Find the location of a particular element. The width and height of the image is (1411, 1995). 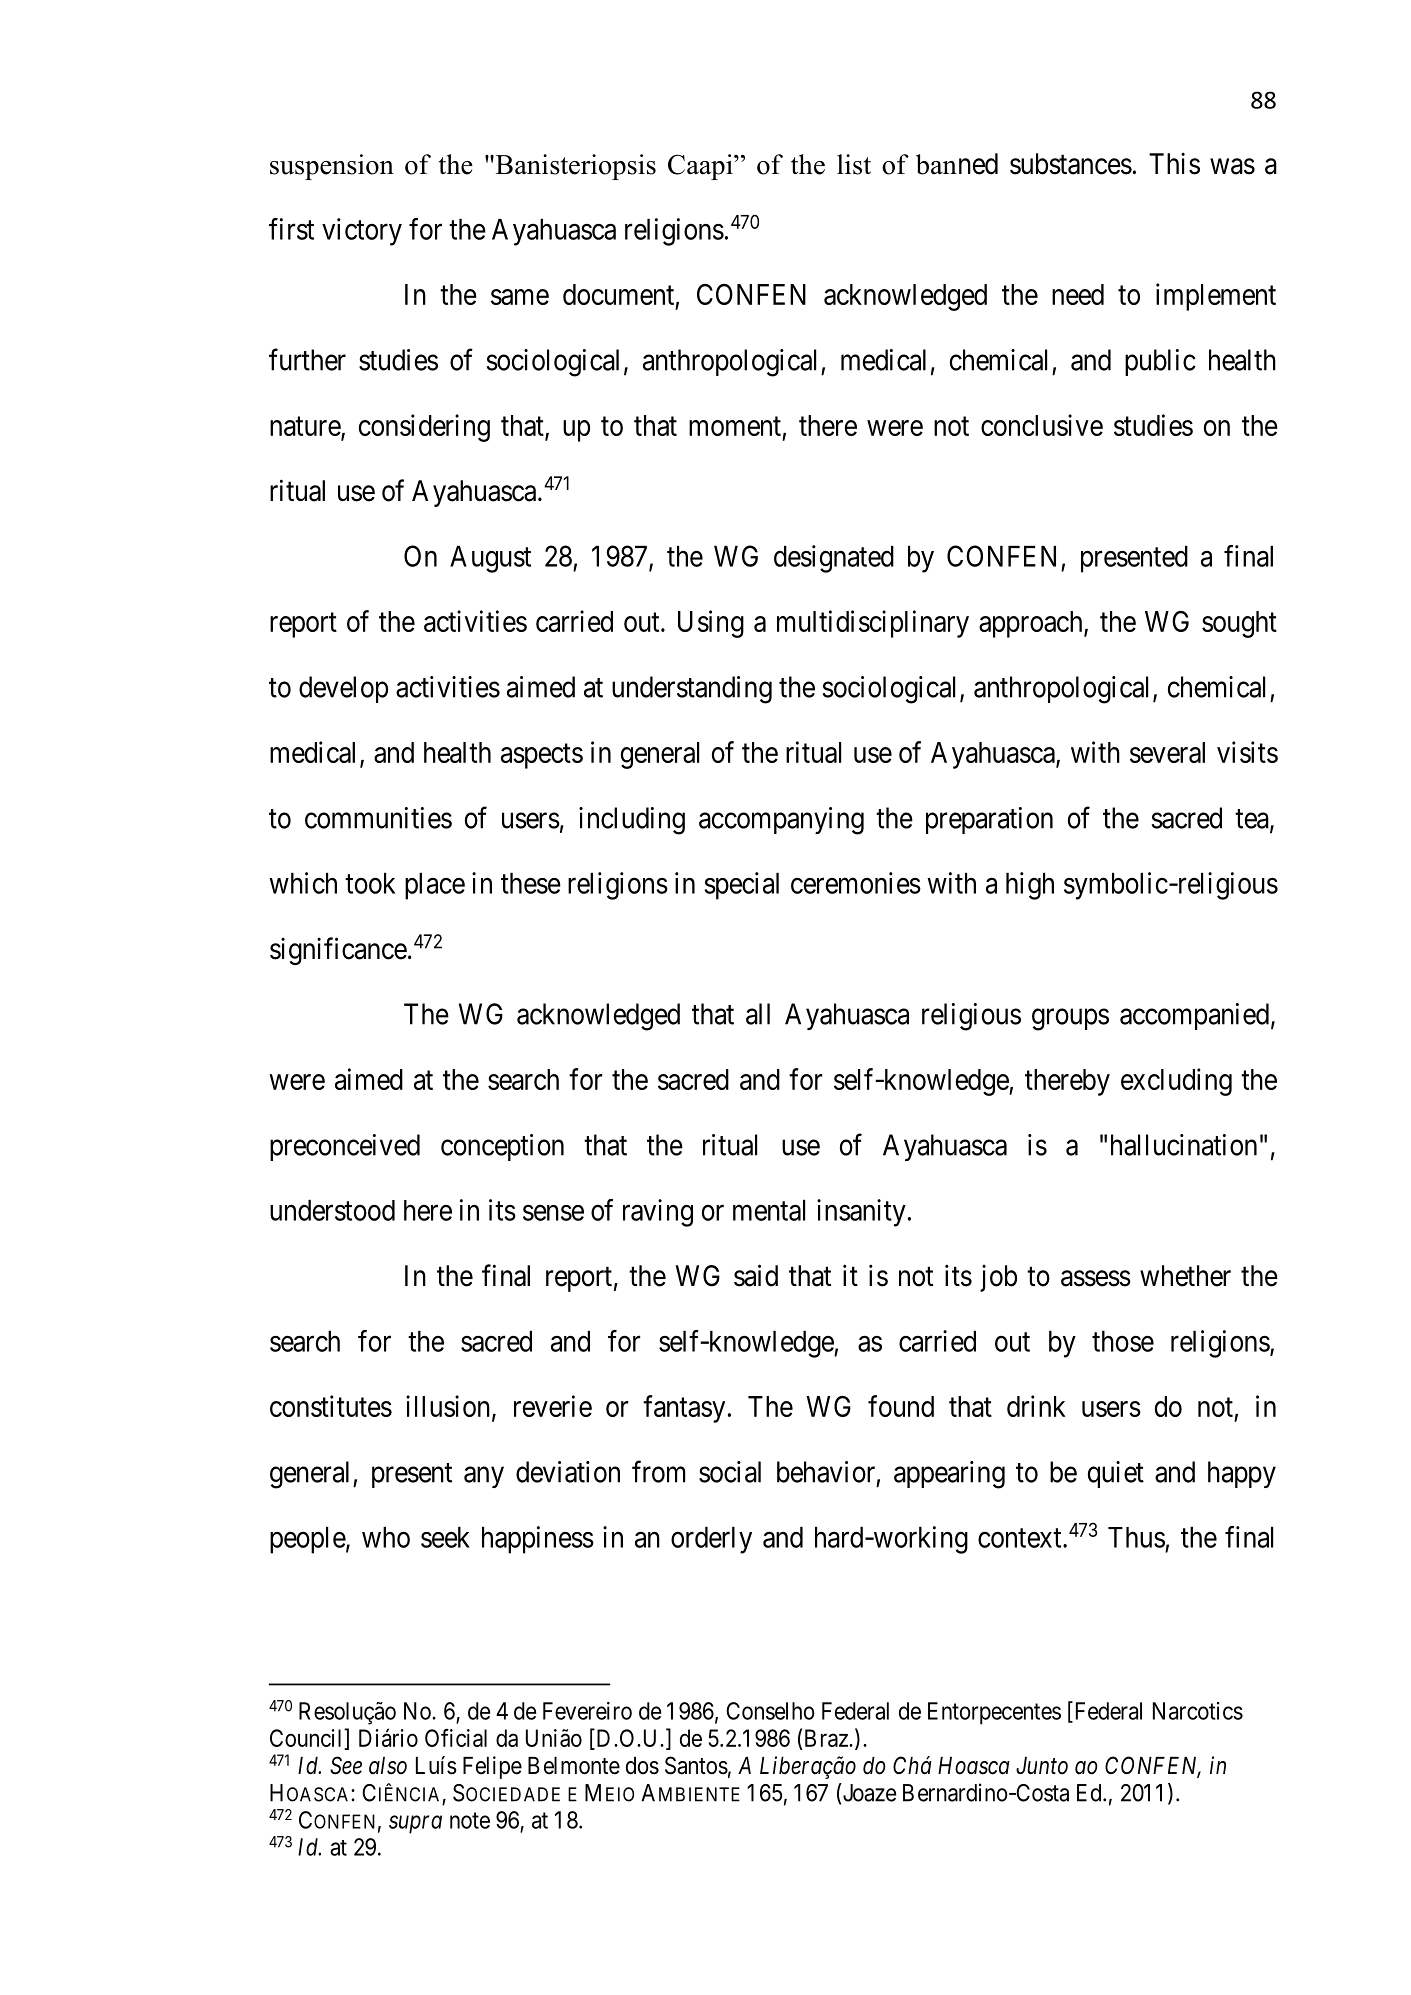

special is located at coordinates (742, 886).
